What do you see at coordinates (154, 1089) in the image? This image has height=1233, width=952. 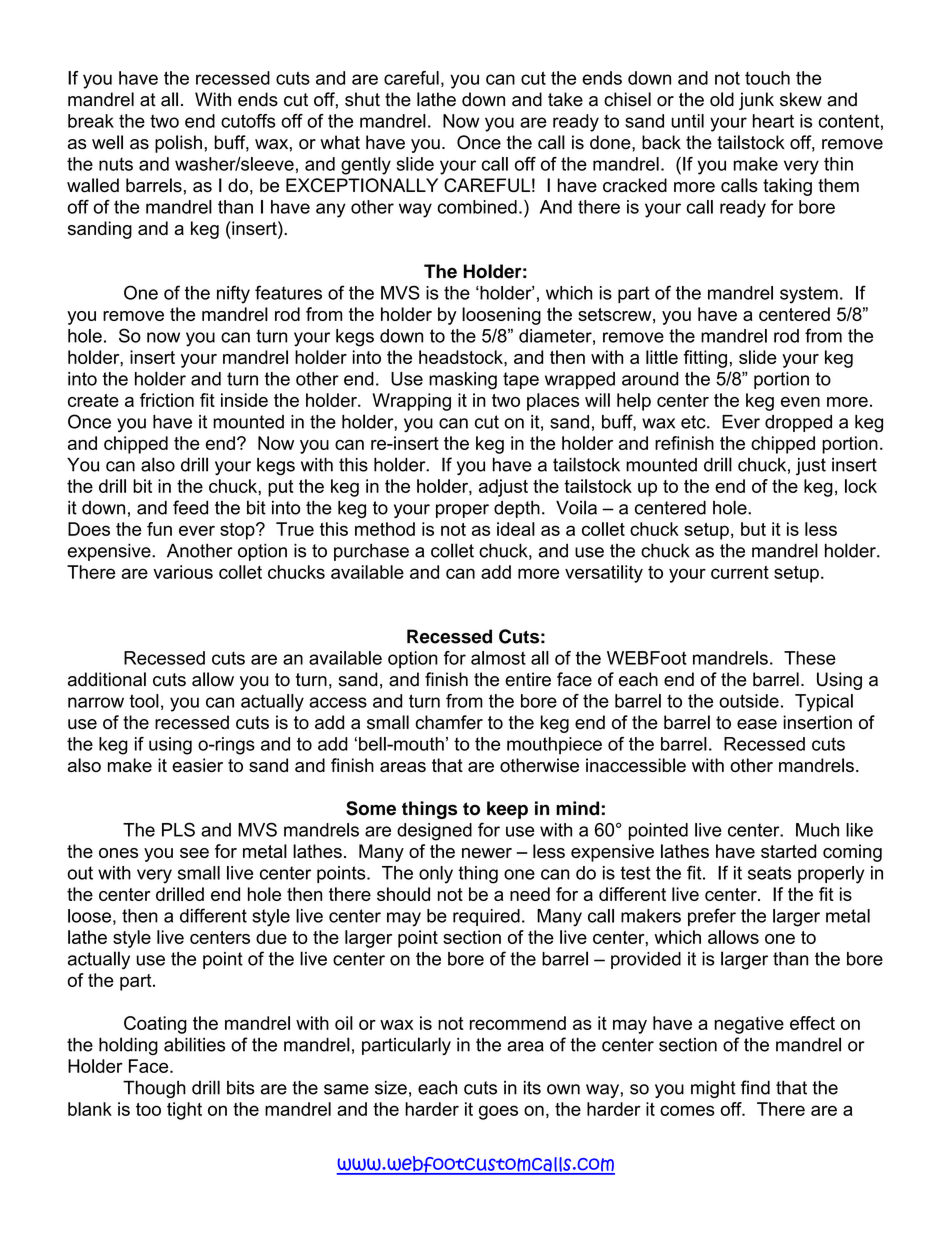 I see `Though` at bounding box center [154, 1089].
